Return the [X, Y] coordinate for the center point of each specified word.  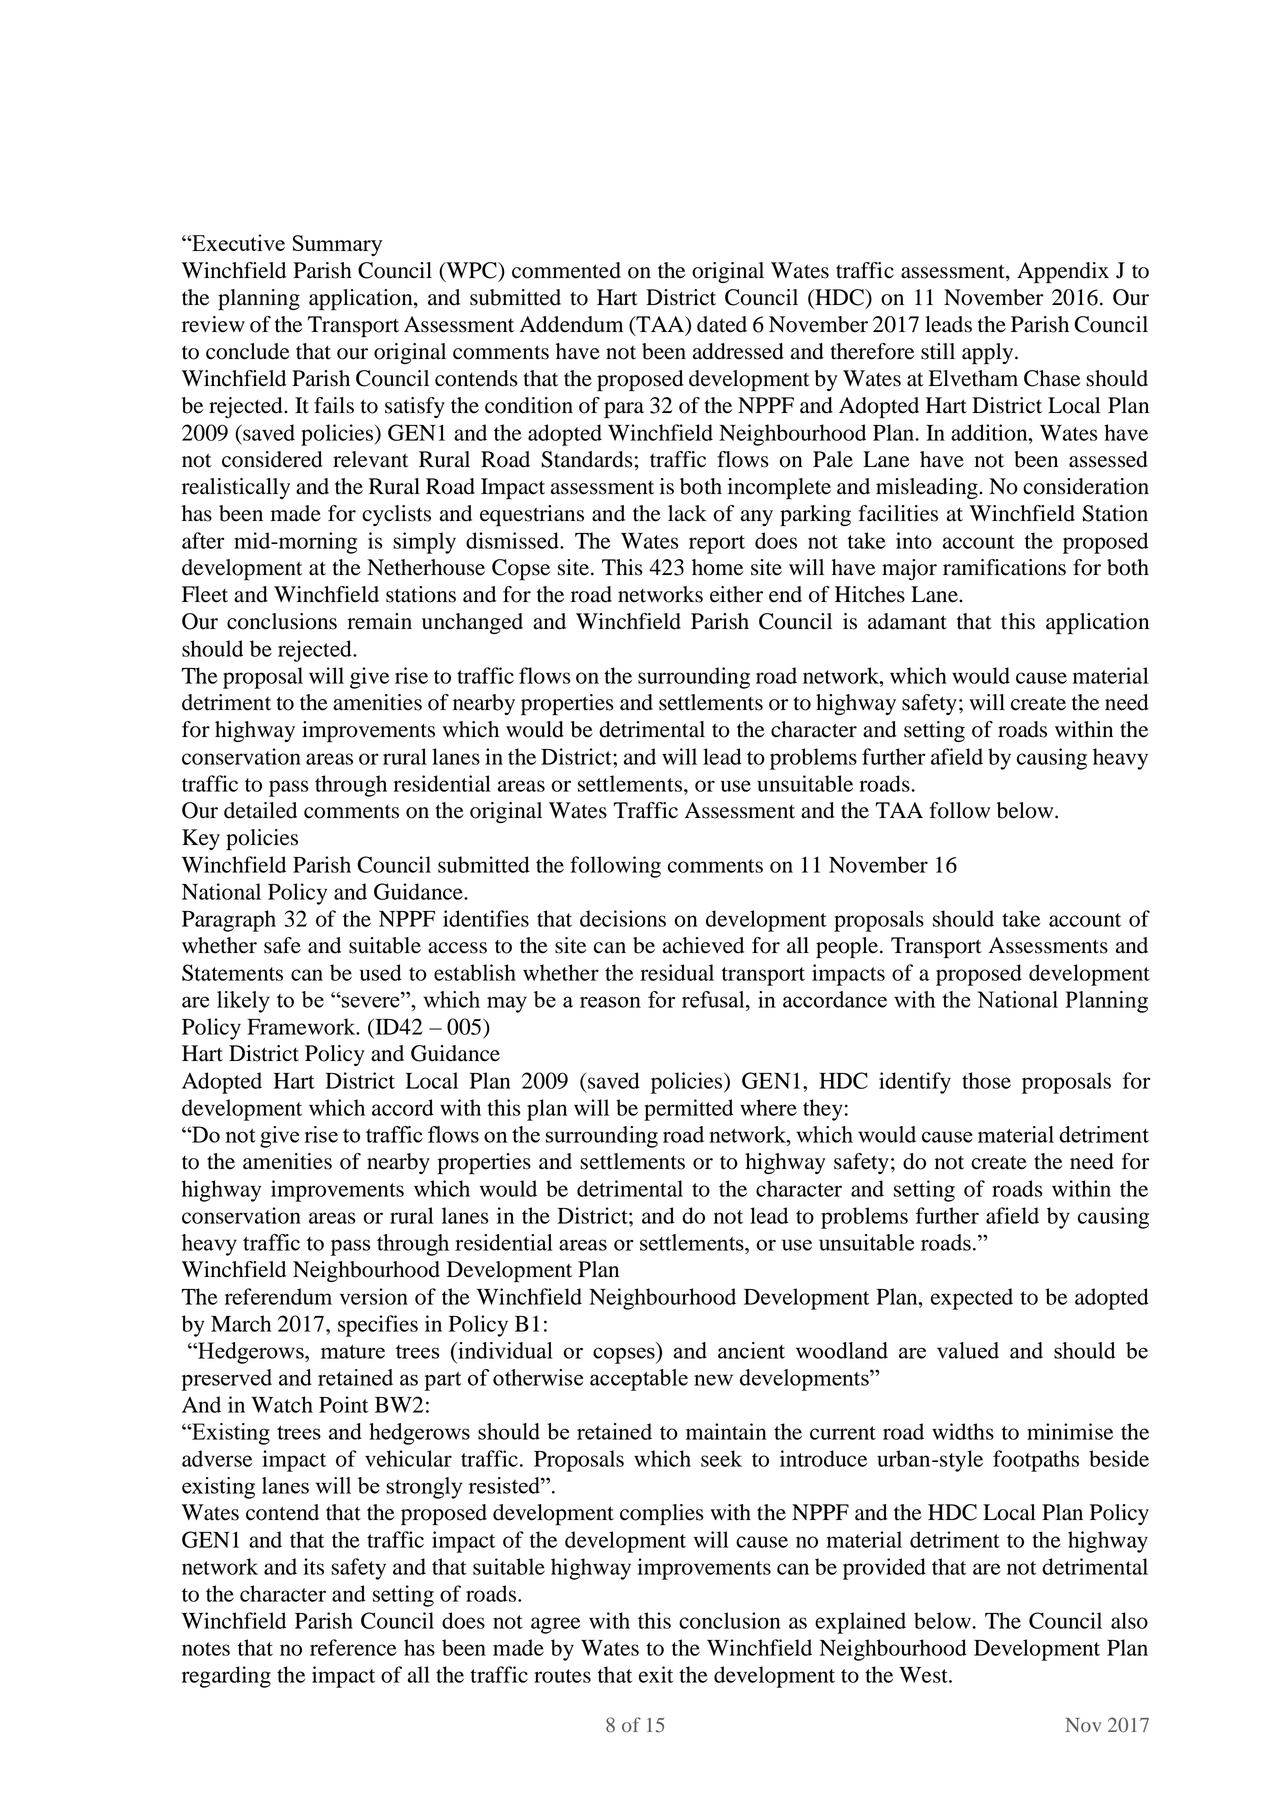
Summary [338, 245]
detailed [260, 810]
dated [722, 324]
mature [353, 1352]
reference [353, 1647]
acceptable [639, 1380]
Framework [302, 1026]
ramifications [1004, 567]
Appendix [1063, 273]
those [986, 1080]
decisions [623, 918]
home [718, 567]
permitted [688, 1110]
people [848, 948]
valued [968, 1350]
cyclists [396, 515]
